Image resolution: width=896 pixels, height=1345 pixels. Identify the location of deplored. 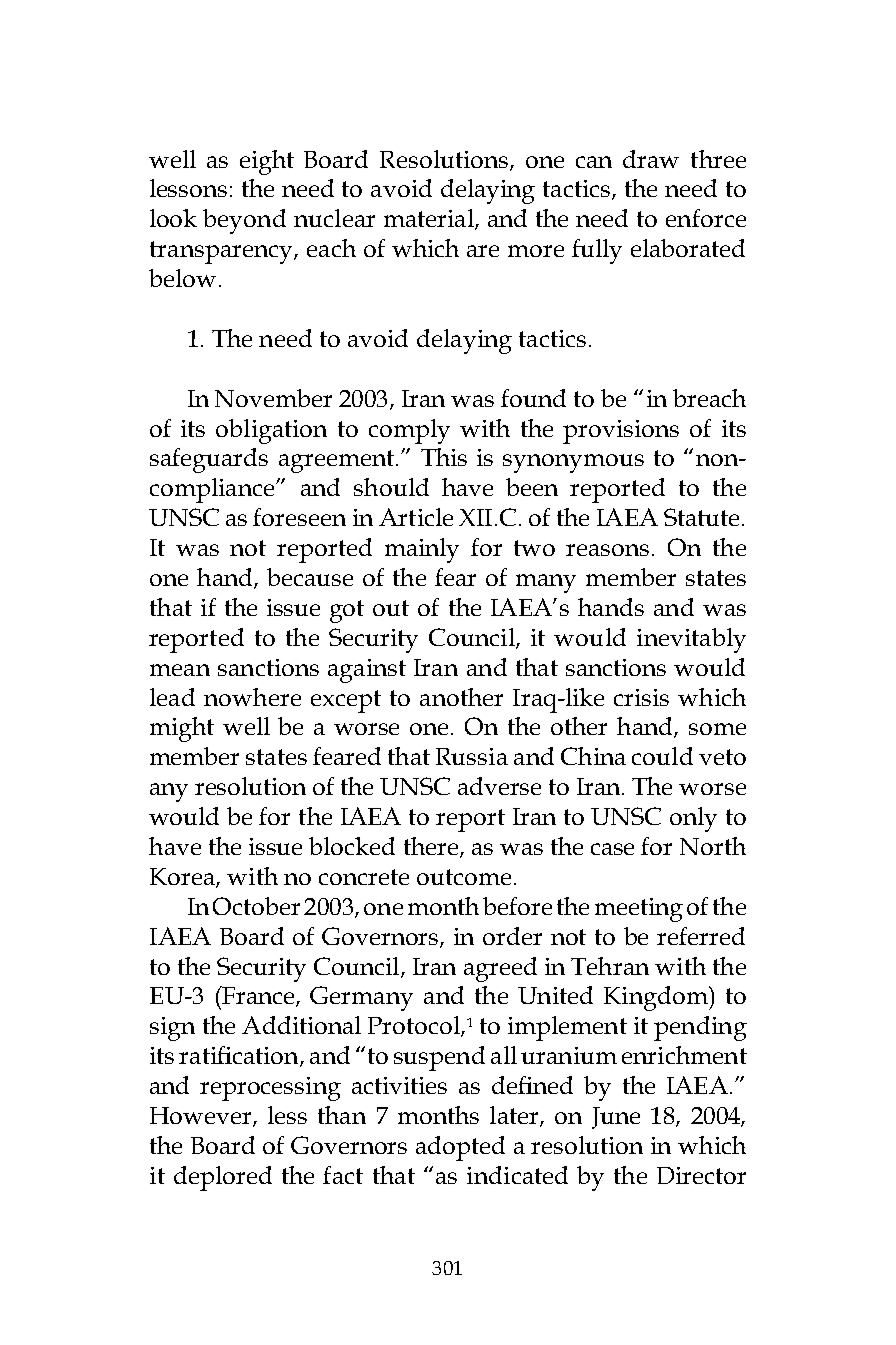
(223, 1178).
